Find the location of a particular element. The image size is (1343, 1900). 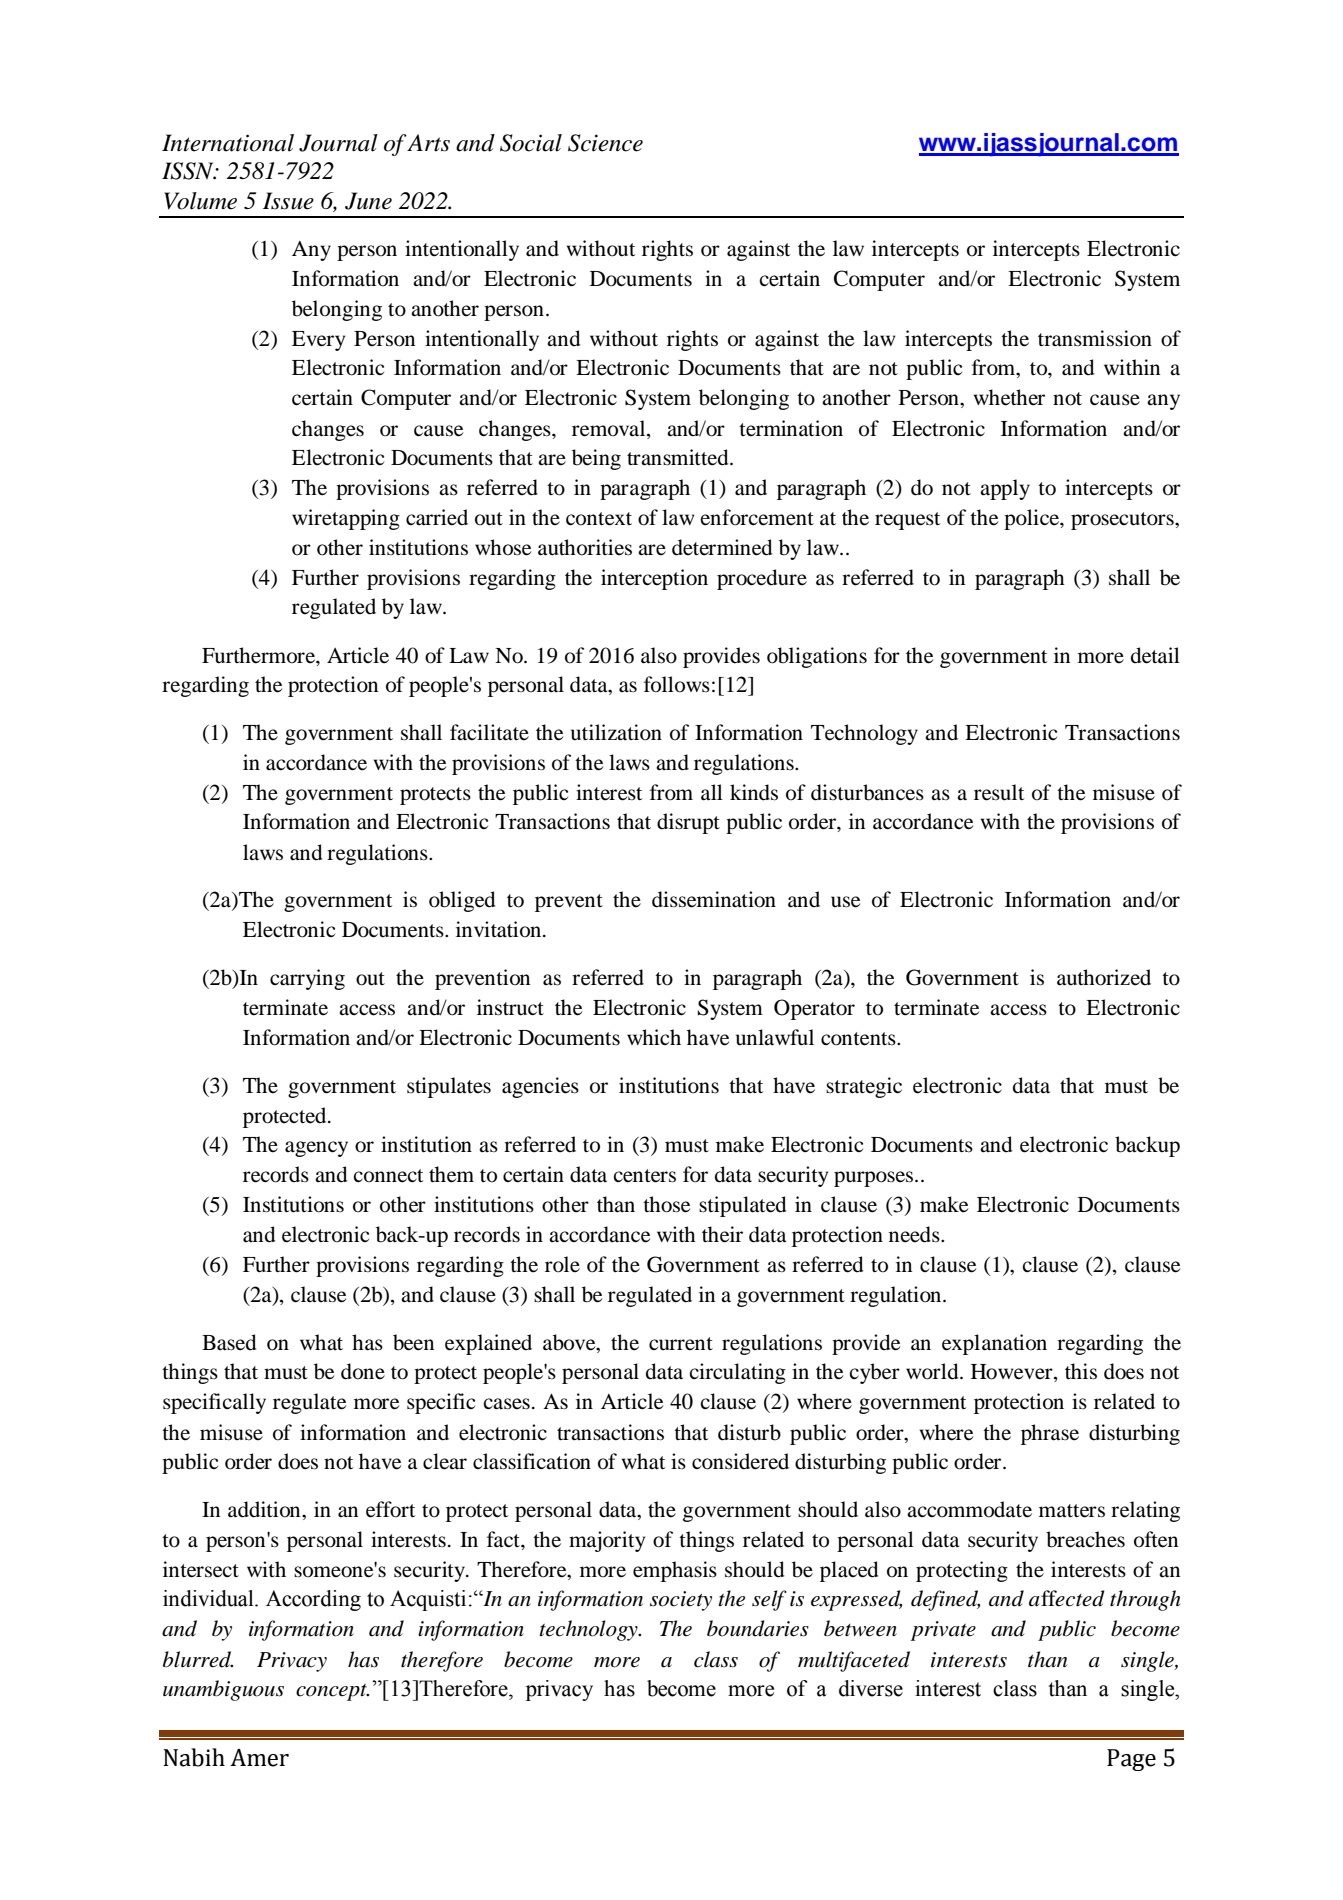

interception is located at coordinates (654, 579).
